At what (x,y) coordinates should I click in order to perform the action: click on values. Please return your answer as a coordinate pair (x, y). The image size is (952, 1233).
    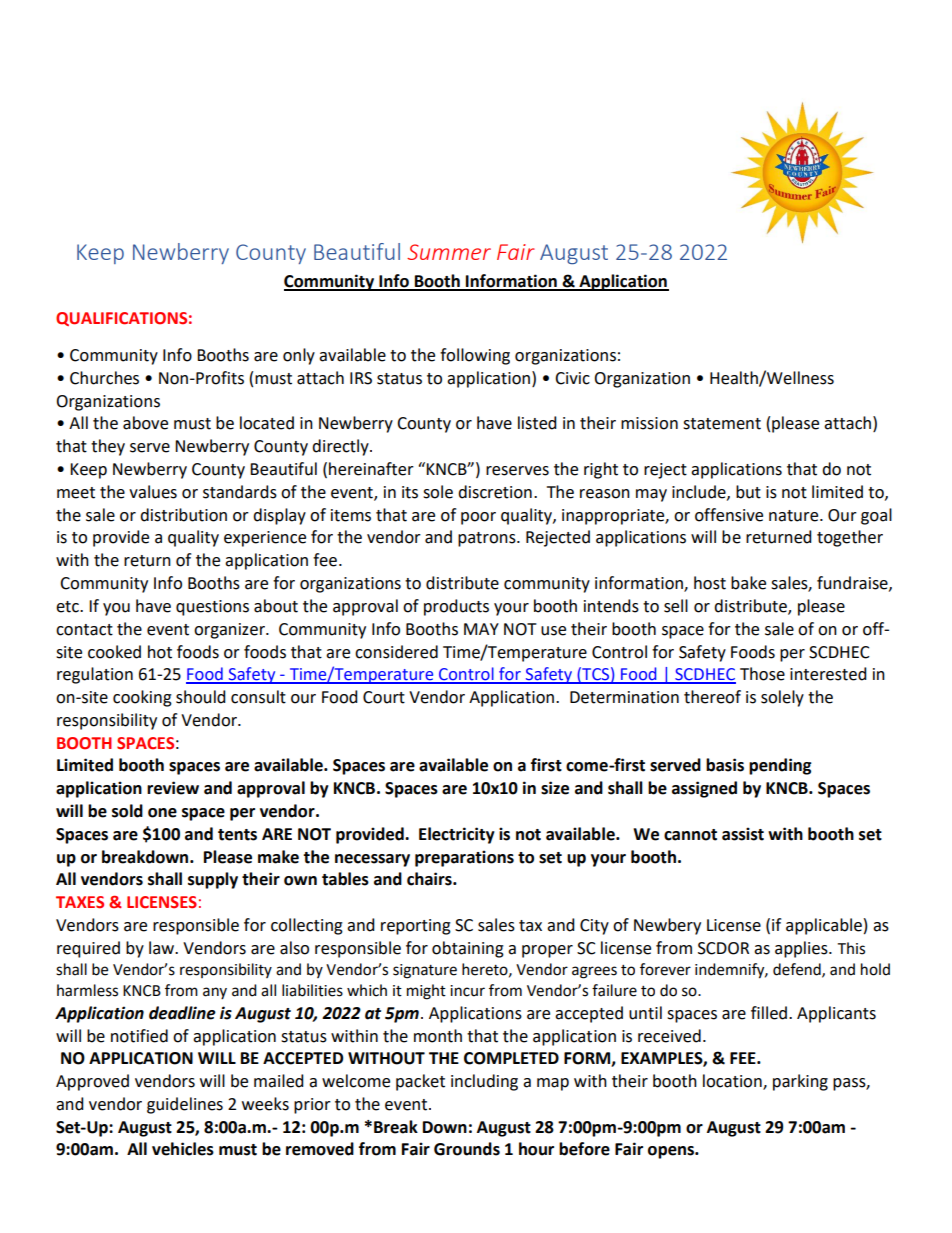
    Looking at the image, I should click on (153, 492).
